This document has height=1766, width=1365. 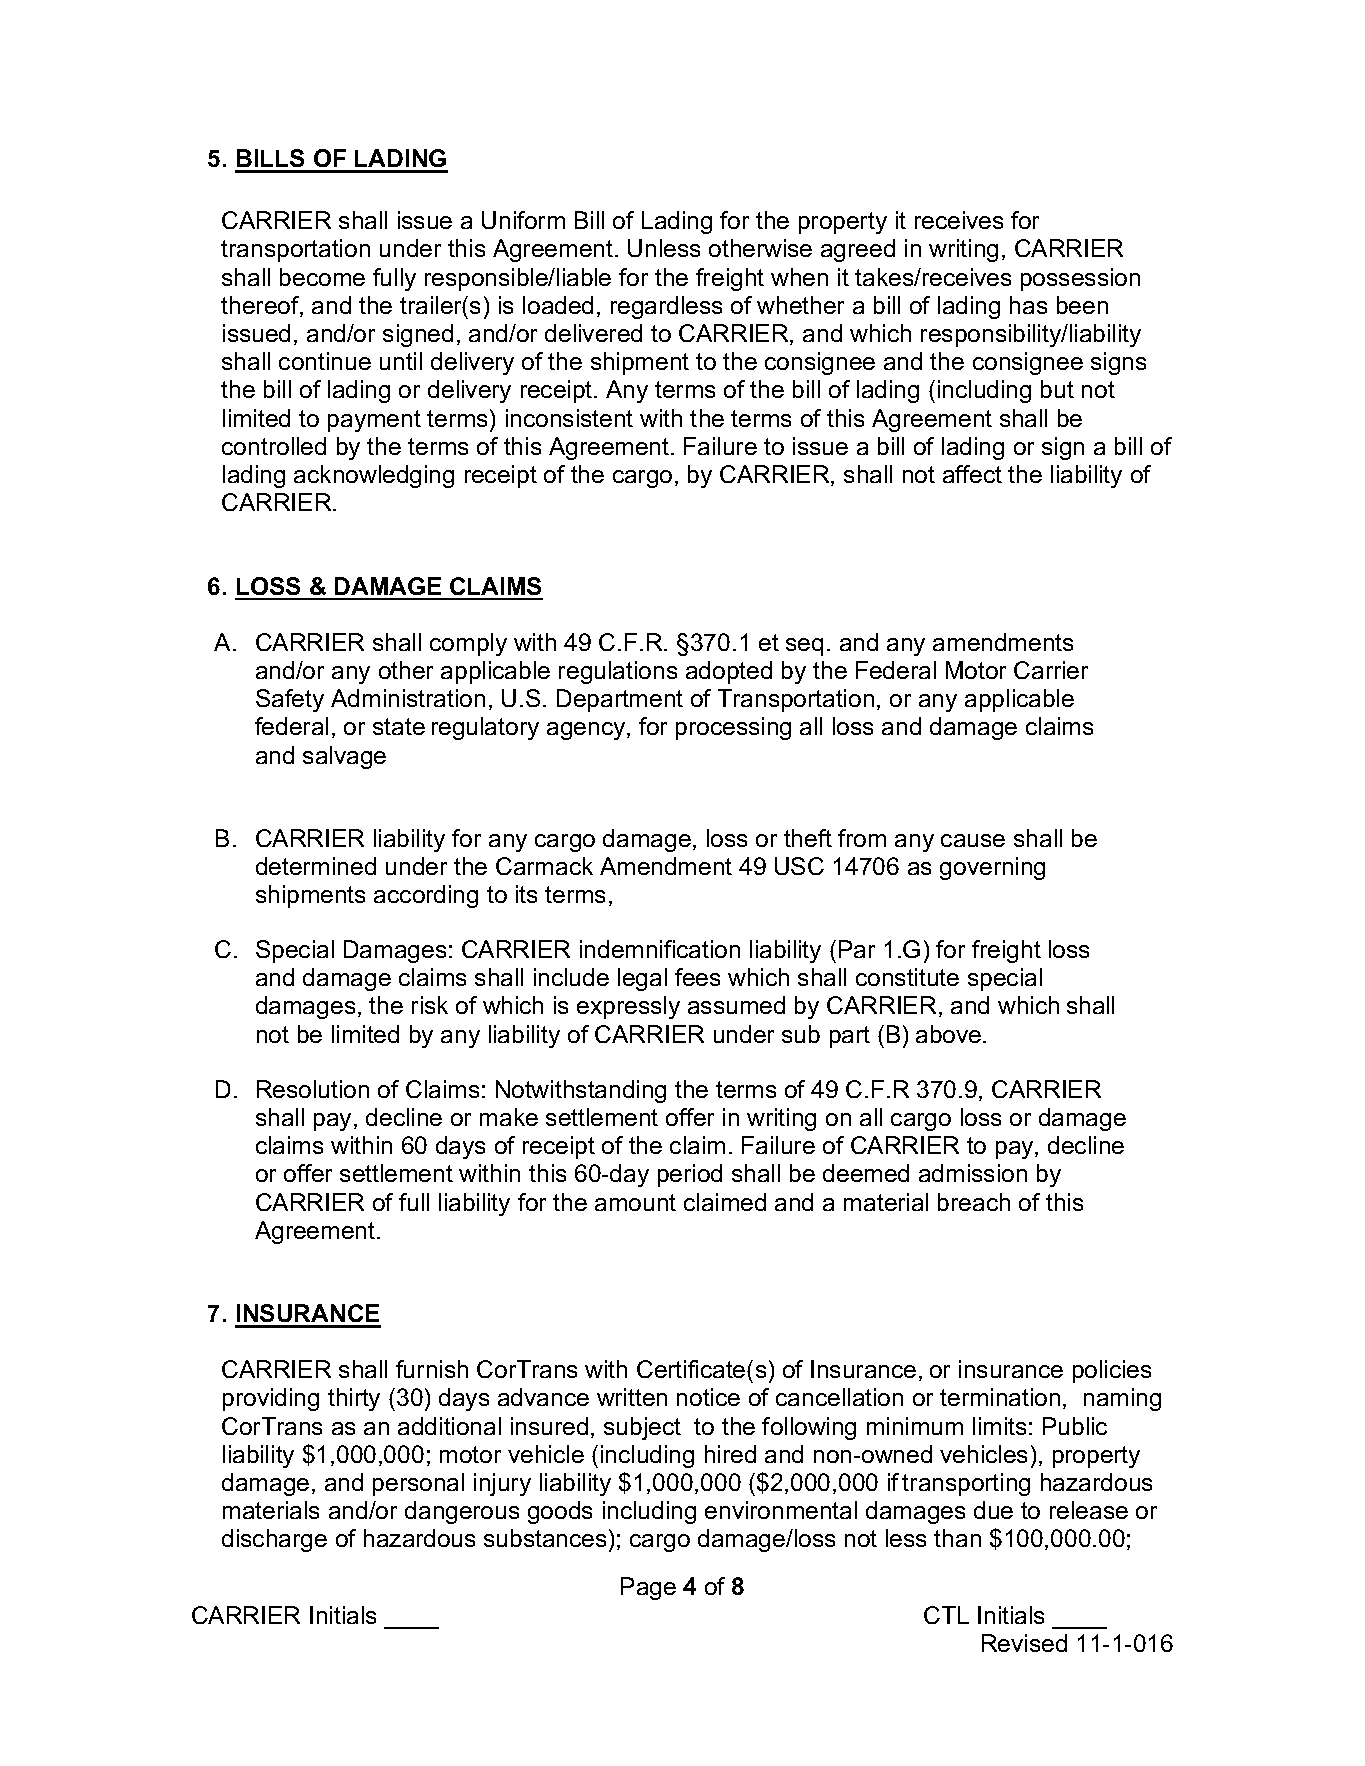 I want to click on processing, so click(x=733, y=728).
